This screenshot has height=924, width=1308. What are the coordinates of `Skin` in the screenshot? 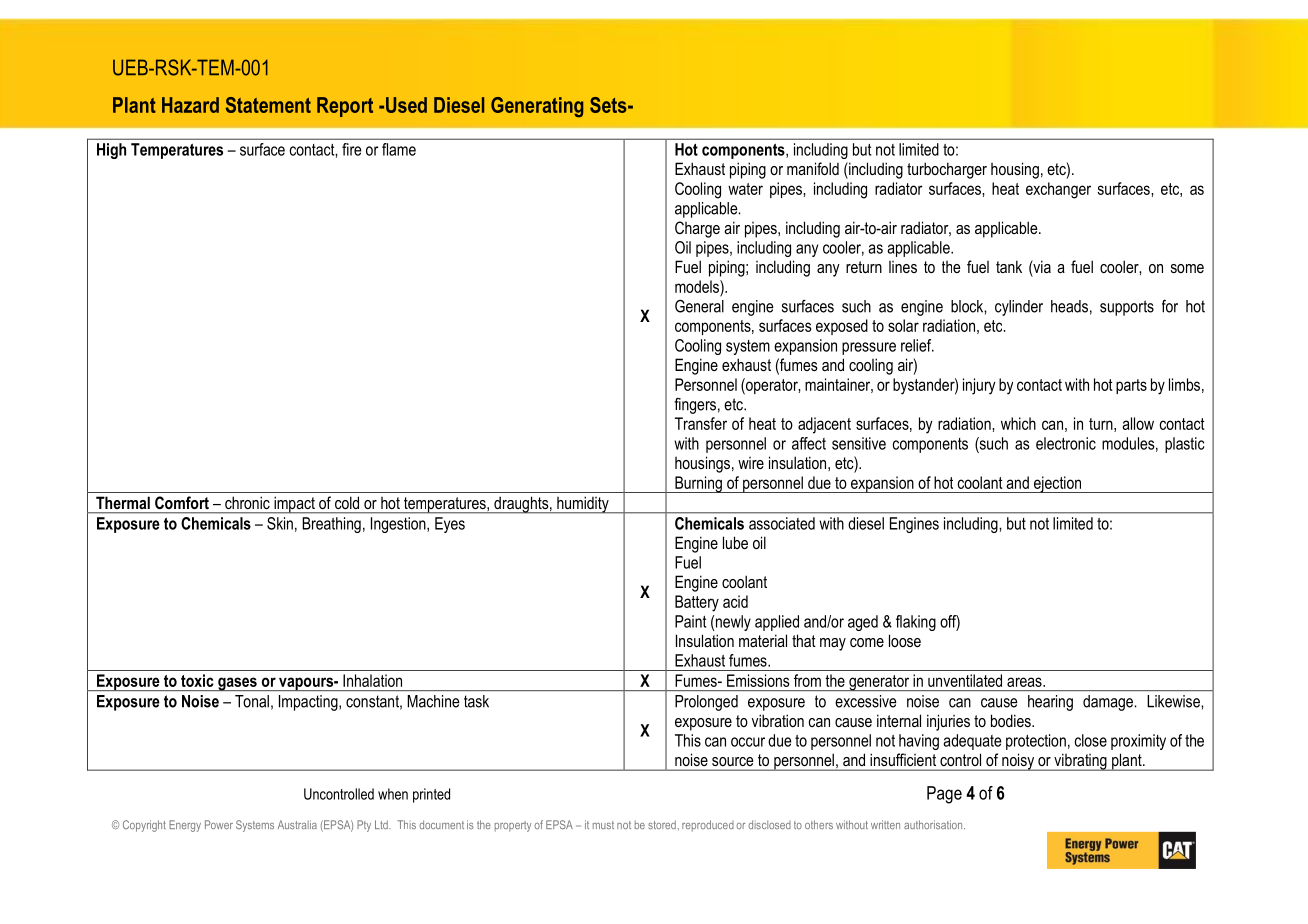 It's located at (280, 523).
